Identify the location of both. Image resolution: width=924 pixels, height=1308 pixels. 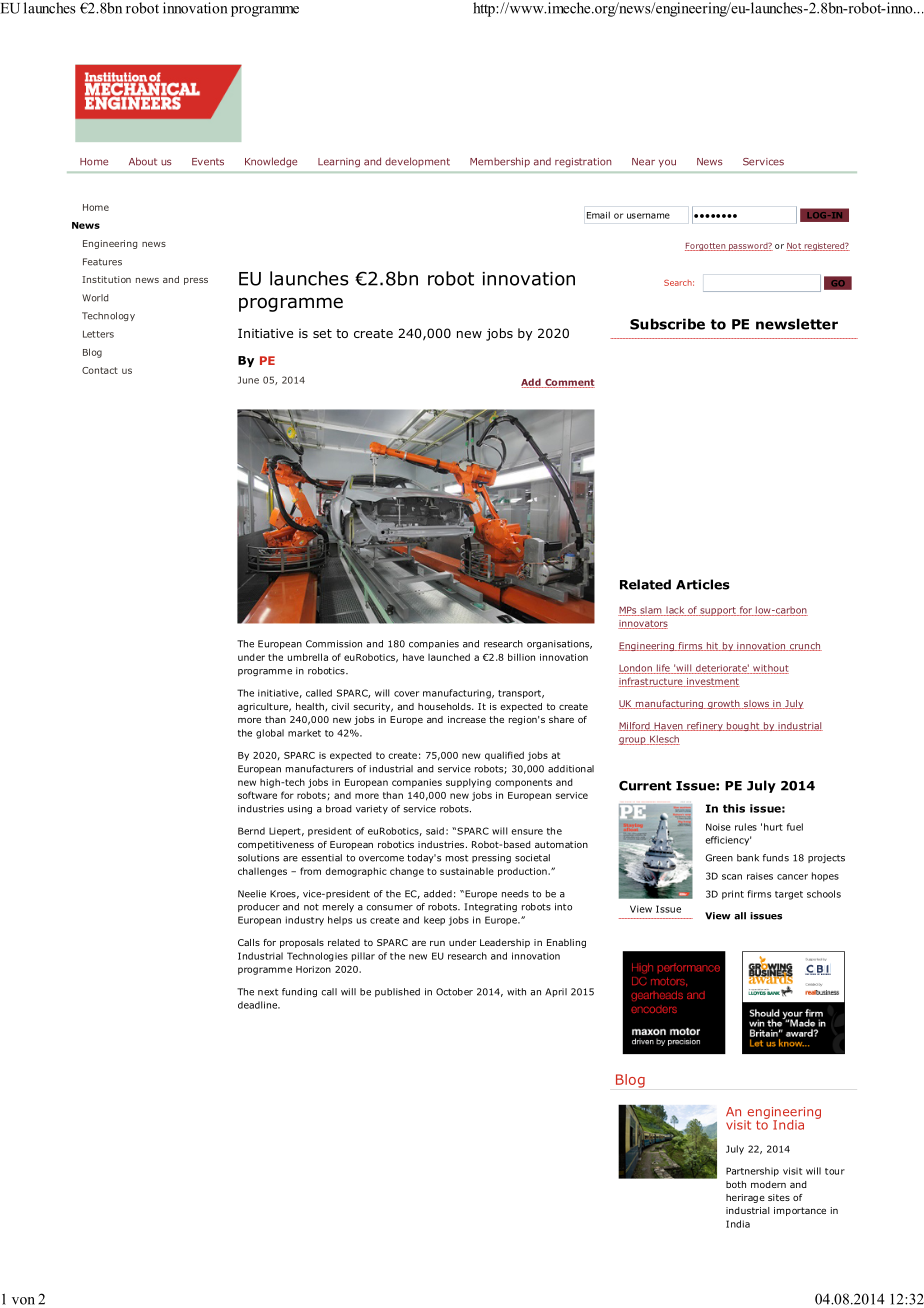
(736, 1184).
